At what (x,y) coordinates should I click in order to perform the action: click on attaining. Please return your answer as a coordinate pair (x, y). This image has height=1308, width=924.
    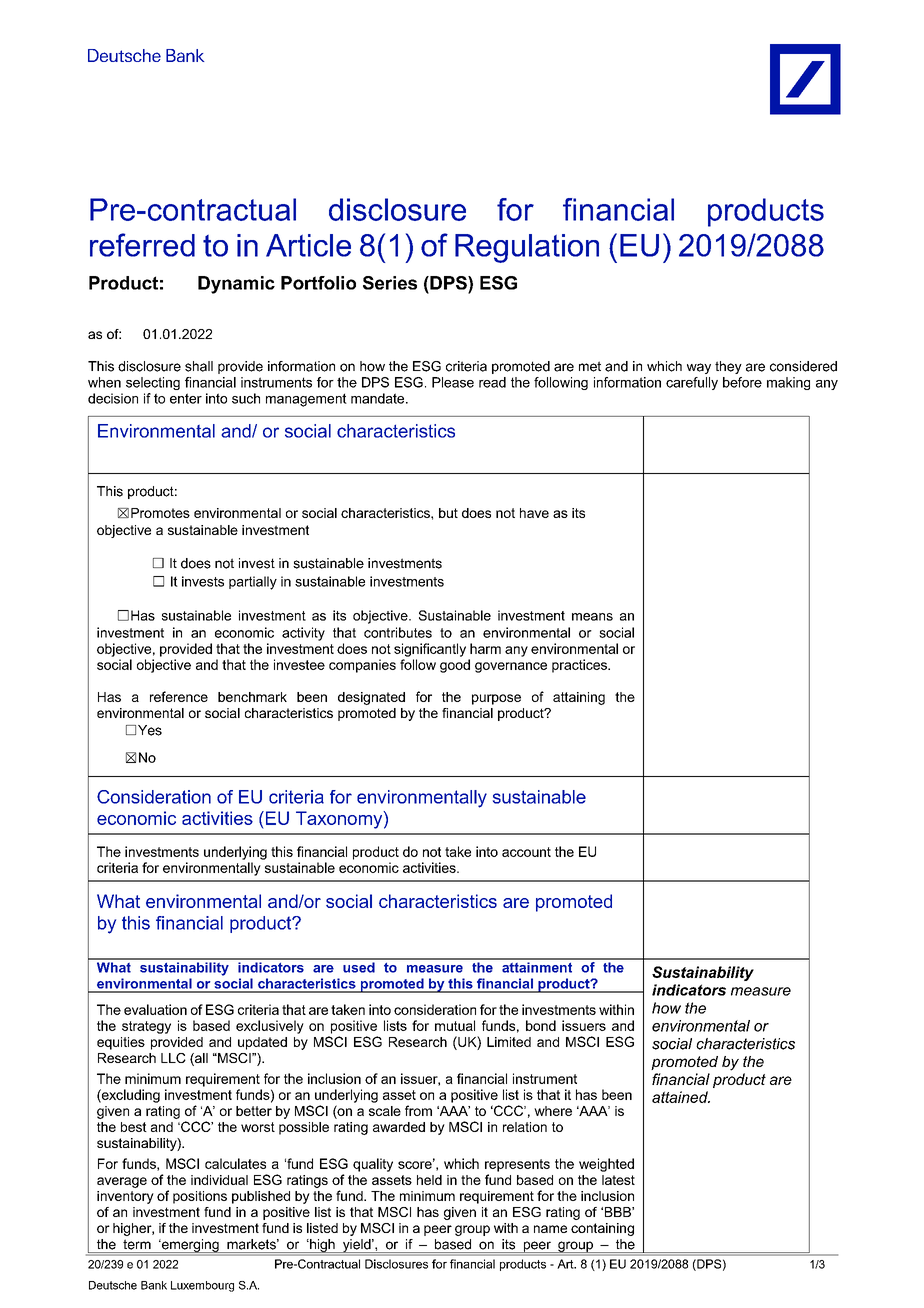
    Looking at the image, I should click on (579, 698).
